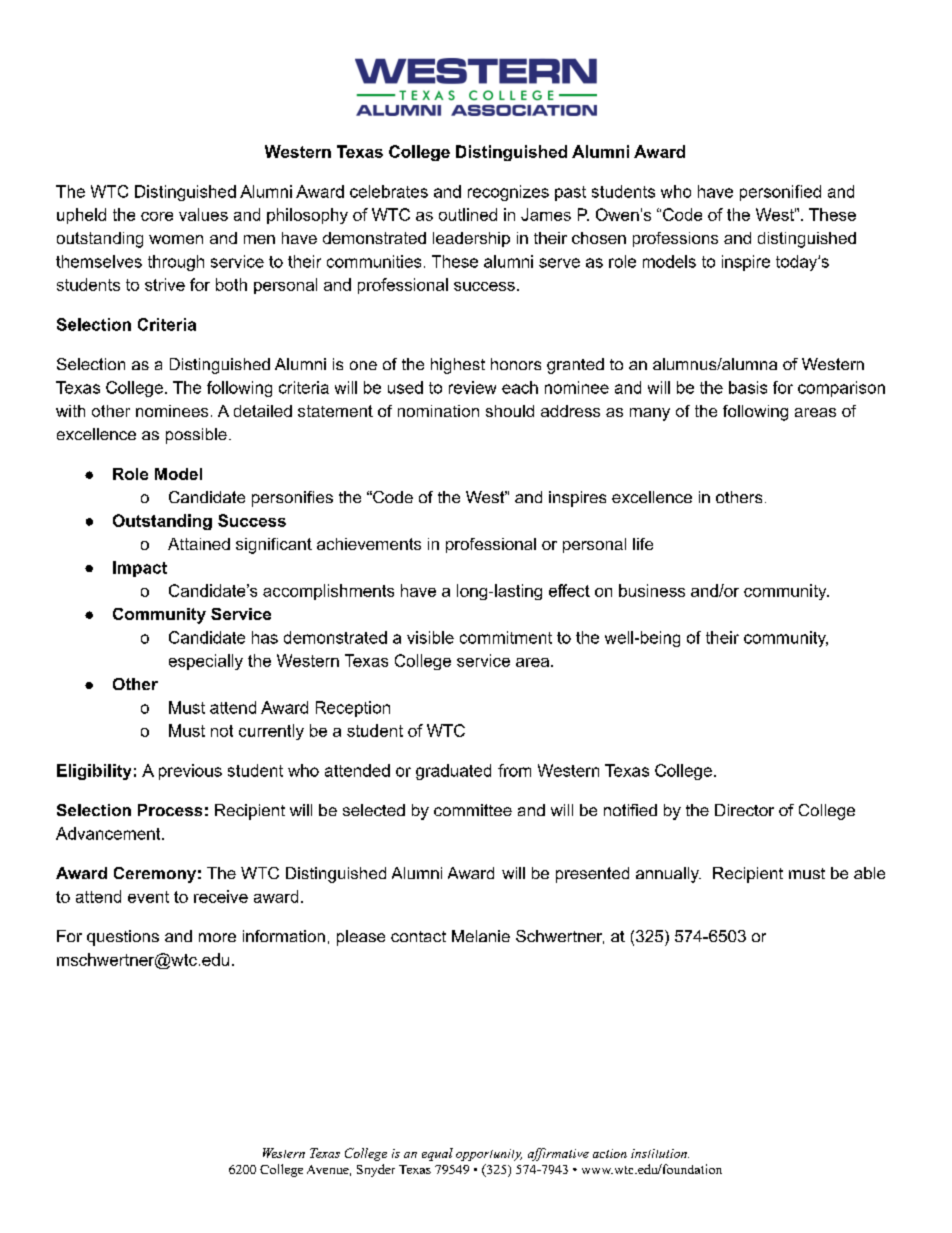  Describe the element at coordinates (744, 810) in the screenshot. I see `Director` at that location.
